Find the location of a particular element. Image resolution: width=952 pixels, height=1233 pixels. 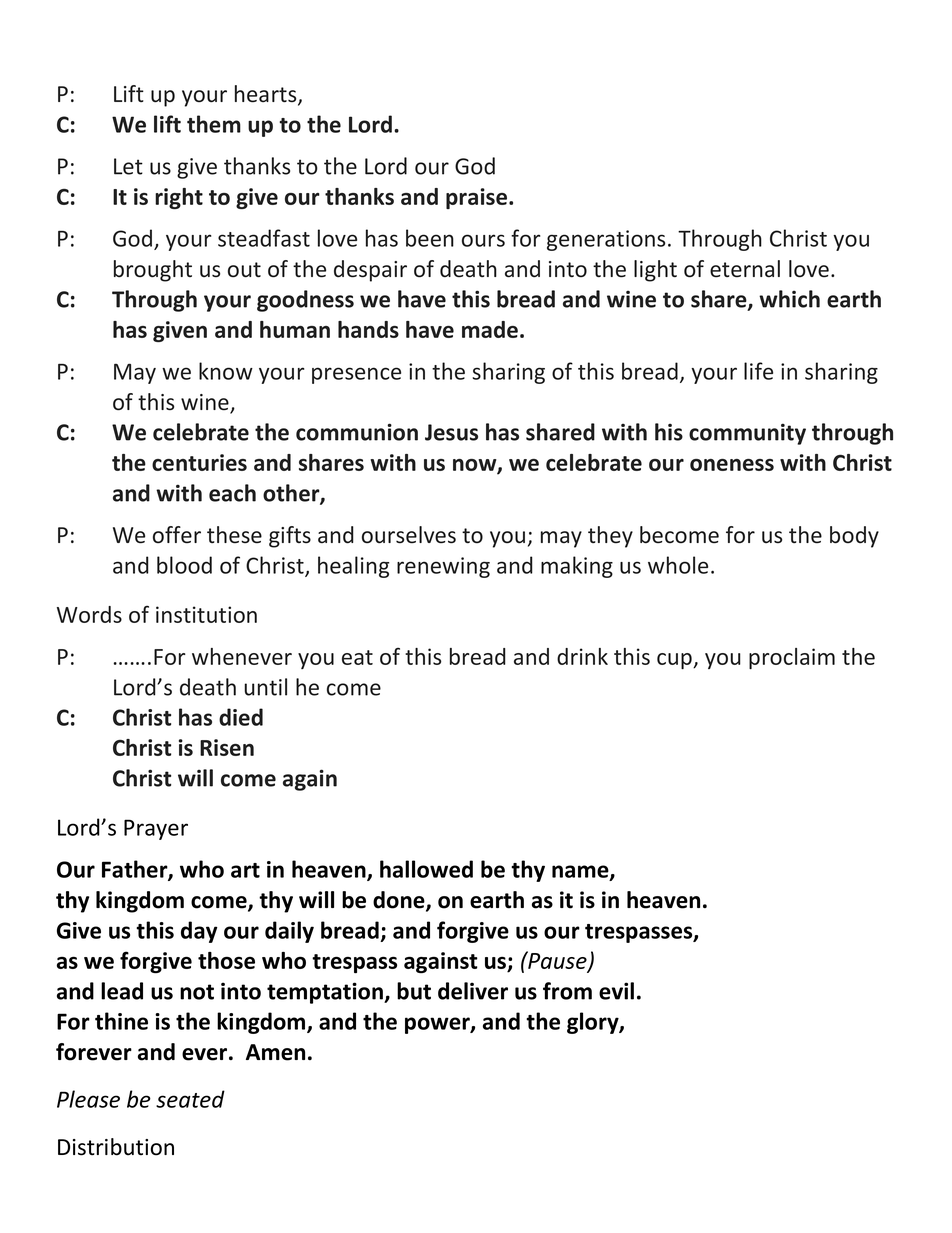

centuries is located at coordinates (199, 462).
